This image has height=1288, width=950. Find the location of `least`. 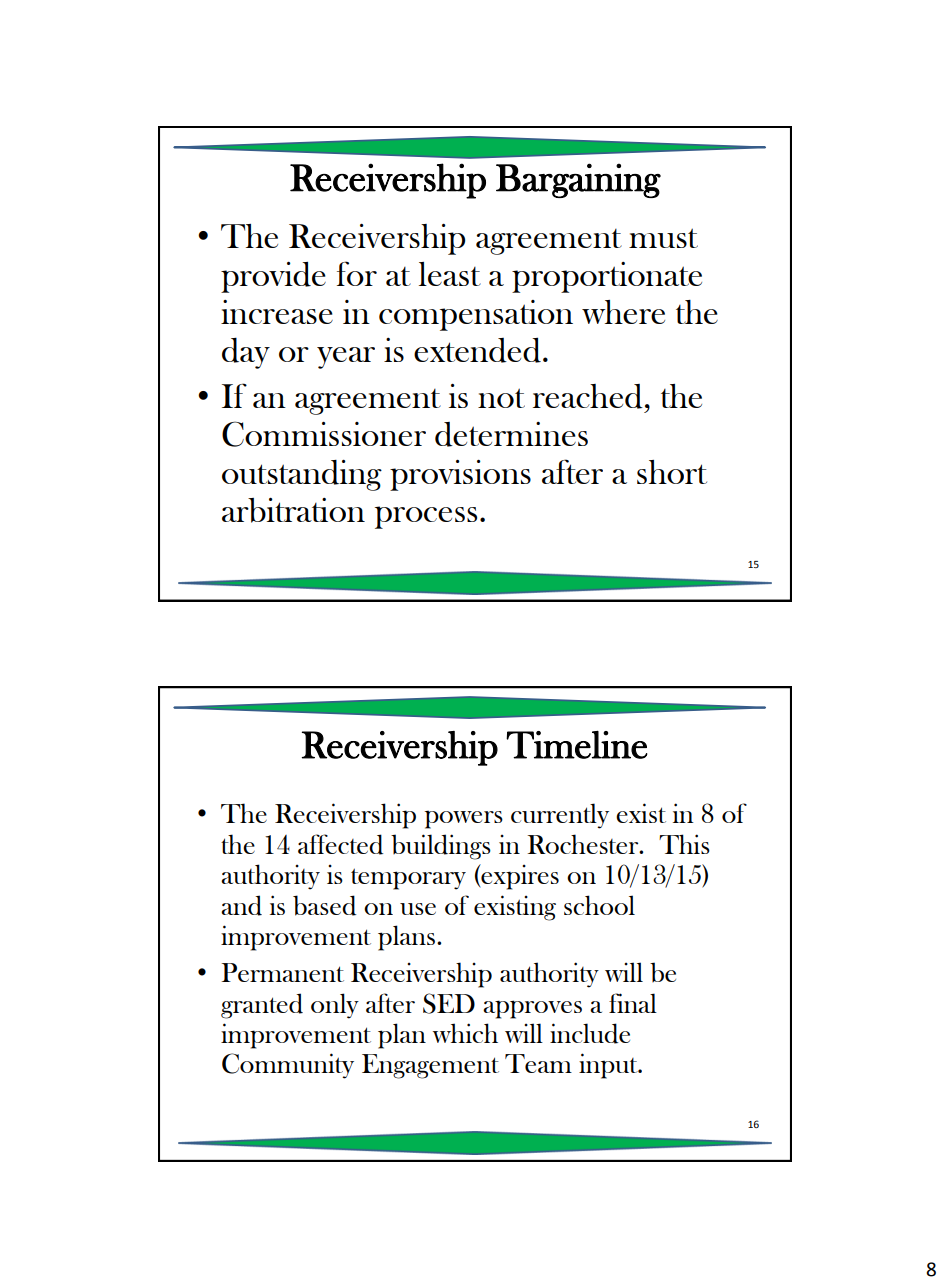

least is located at coordinates (450, 274).
